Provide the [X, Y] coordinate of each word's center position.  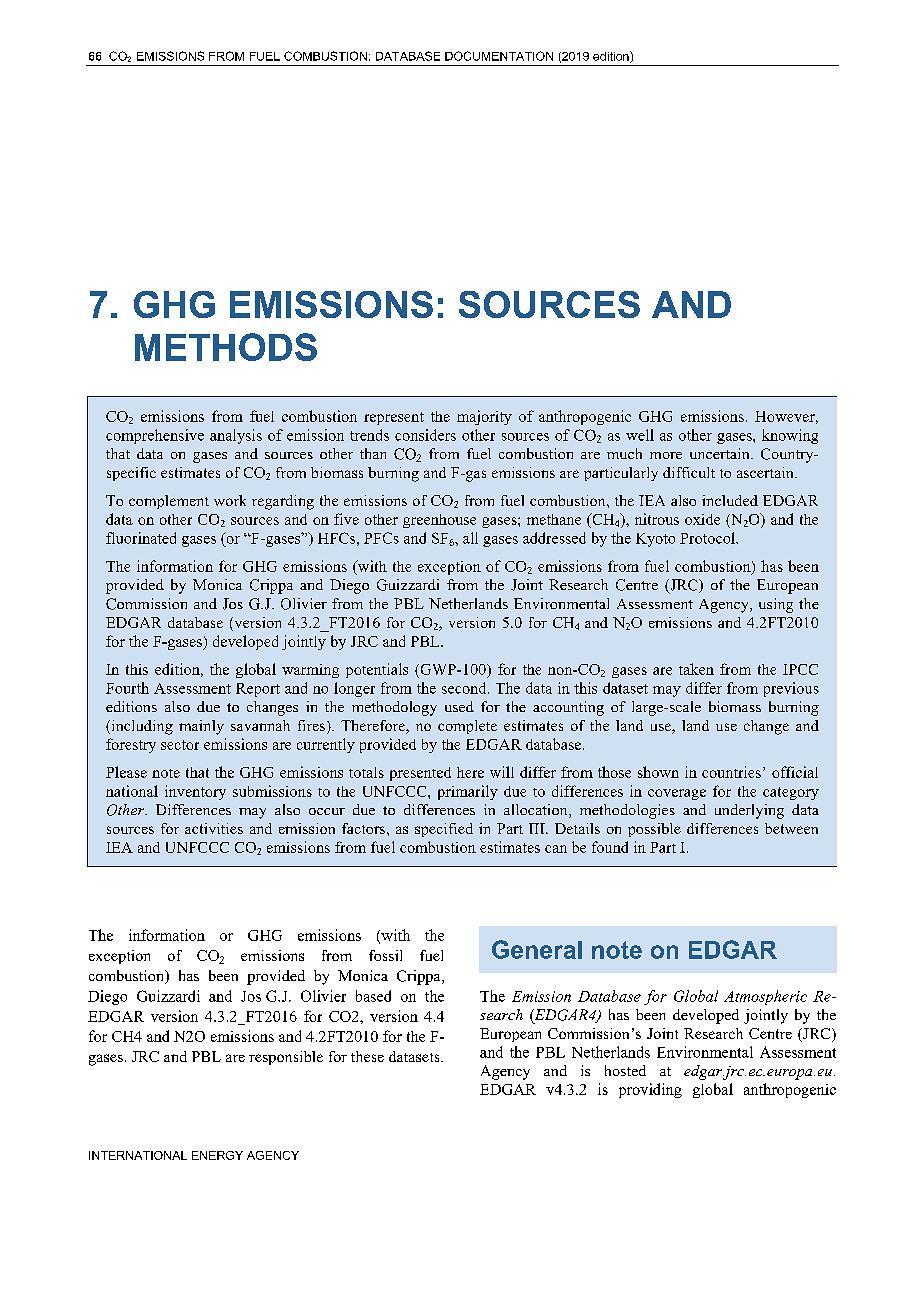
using [776, 605]
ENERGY [217, 1155]
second [465, 688]
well [640, 435]
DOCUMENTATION [499, 56]
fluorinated [141, 538]
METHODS [226, 347]
